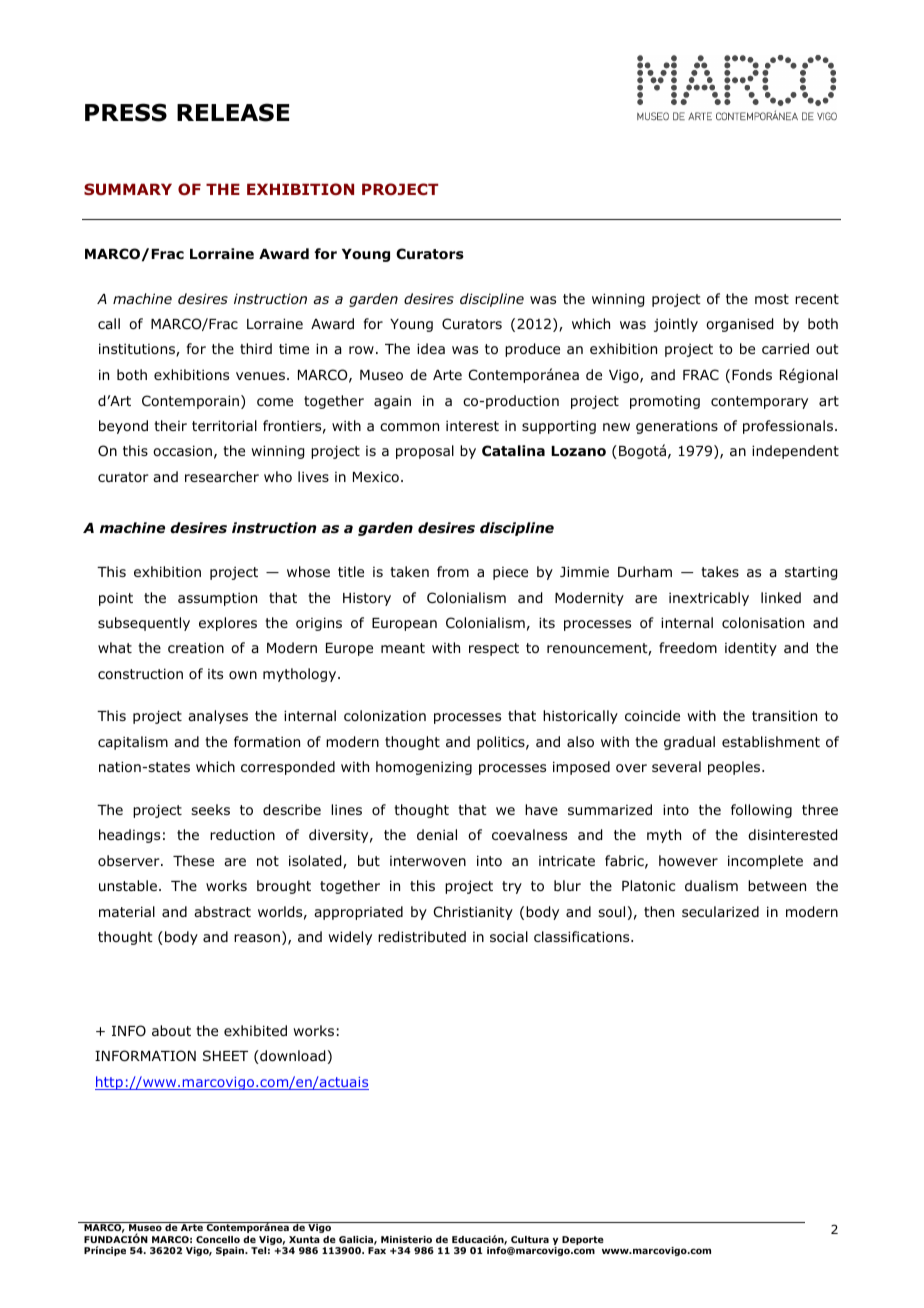  I want to click on RELEASE, so click(233, 112).
